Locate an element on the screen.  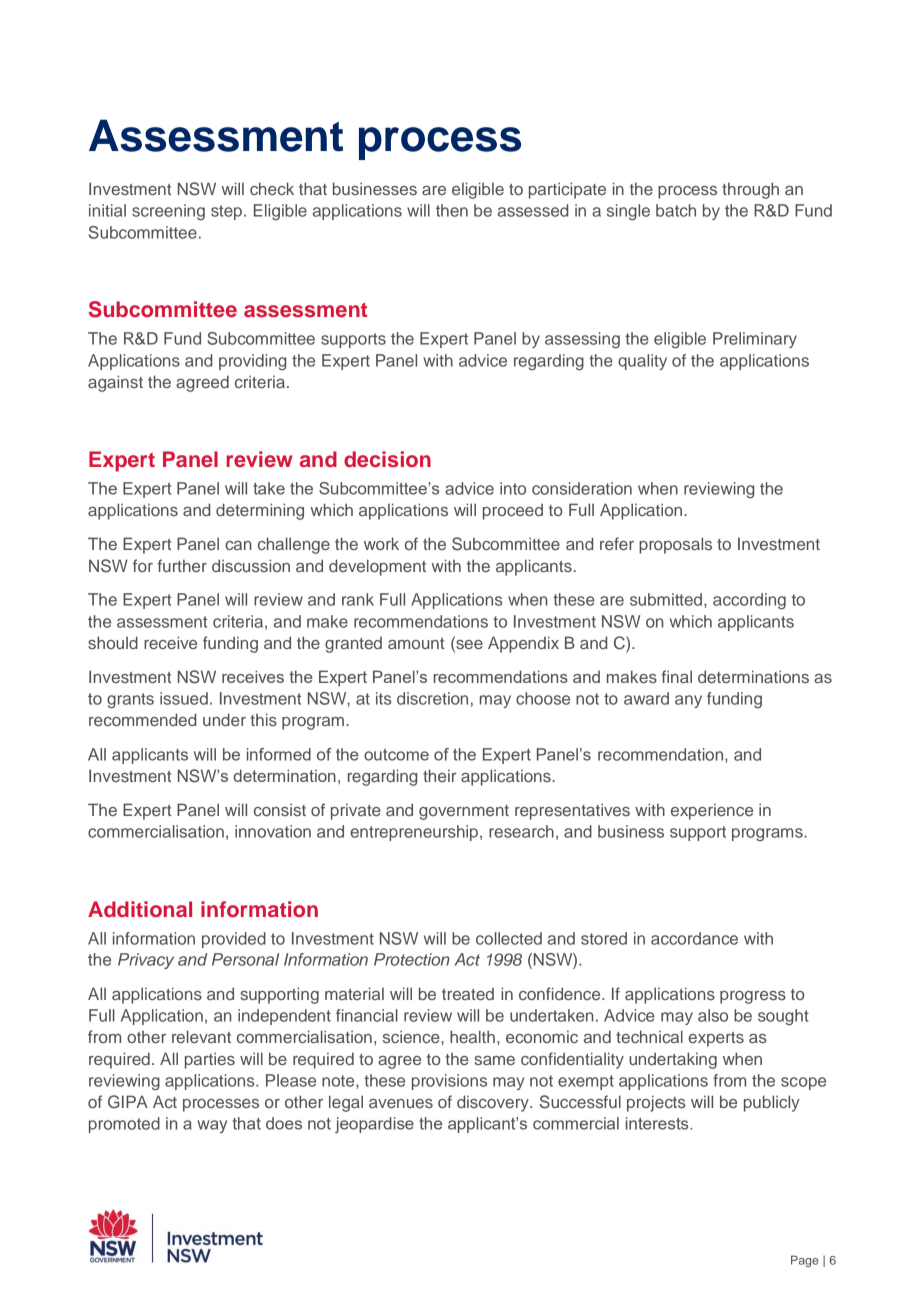
treated is located at coordinates (468, 994).
